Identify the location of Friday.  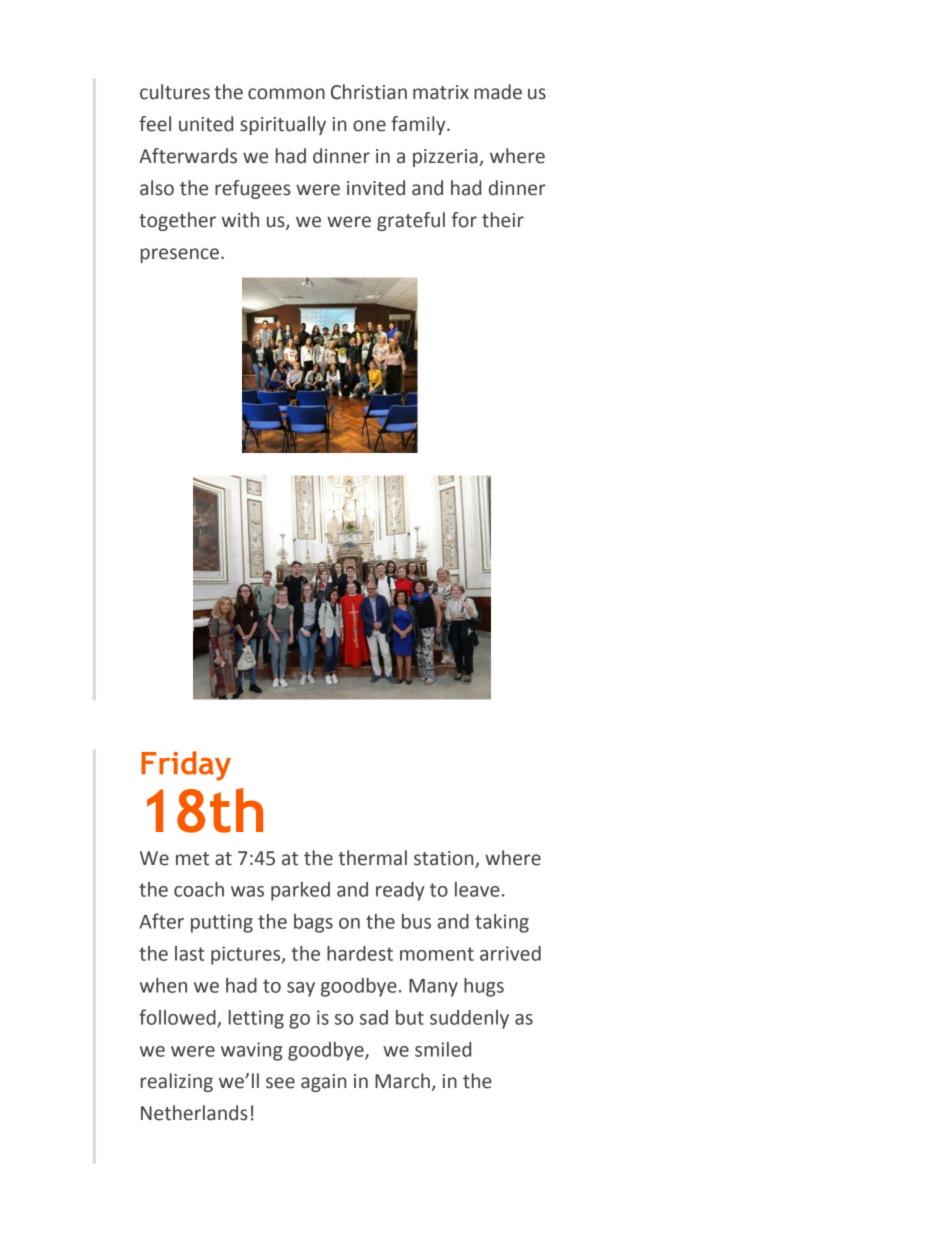
(186, 766).
